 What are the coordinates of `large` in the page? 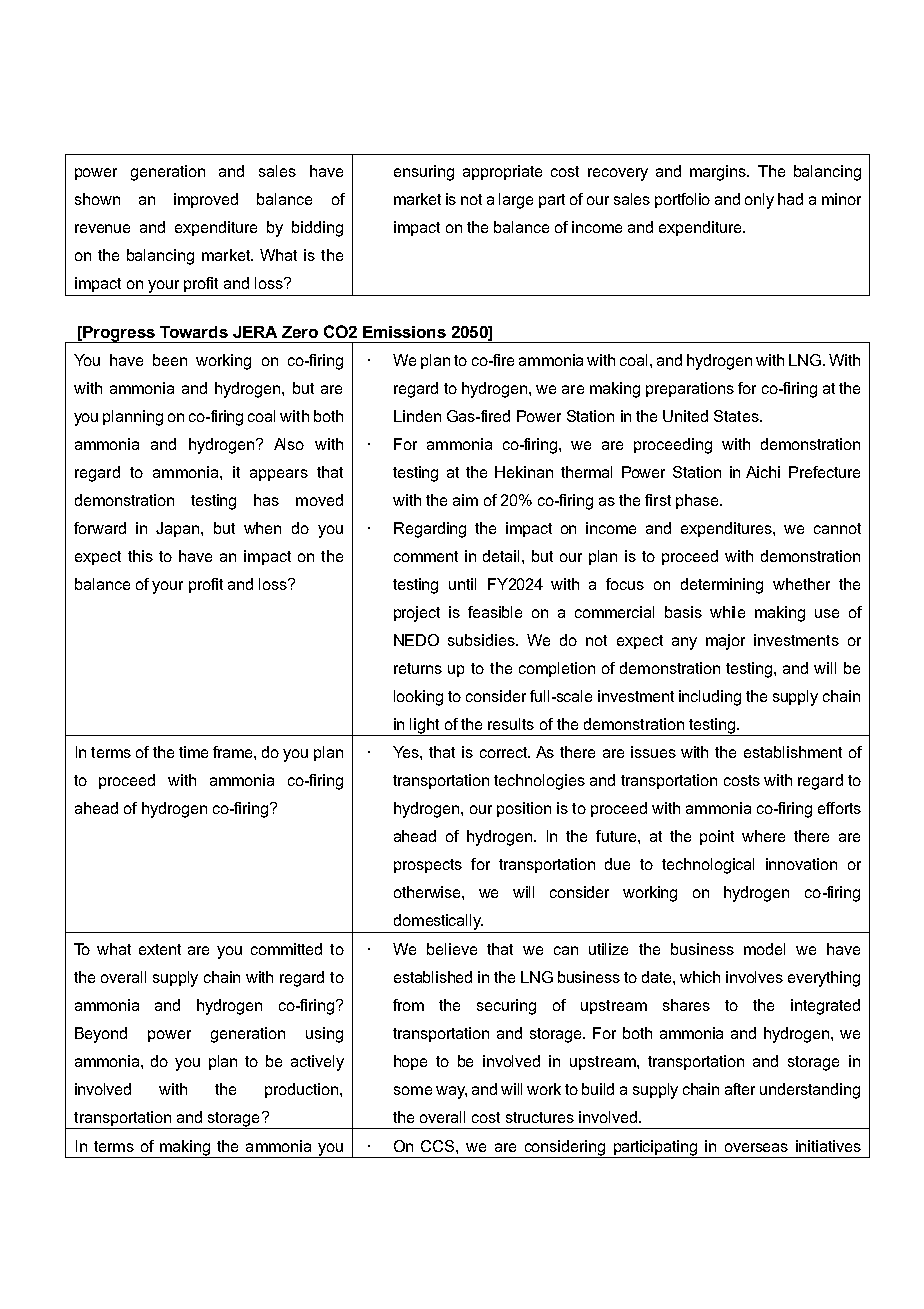 It's located at (516, 201).
